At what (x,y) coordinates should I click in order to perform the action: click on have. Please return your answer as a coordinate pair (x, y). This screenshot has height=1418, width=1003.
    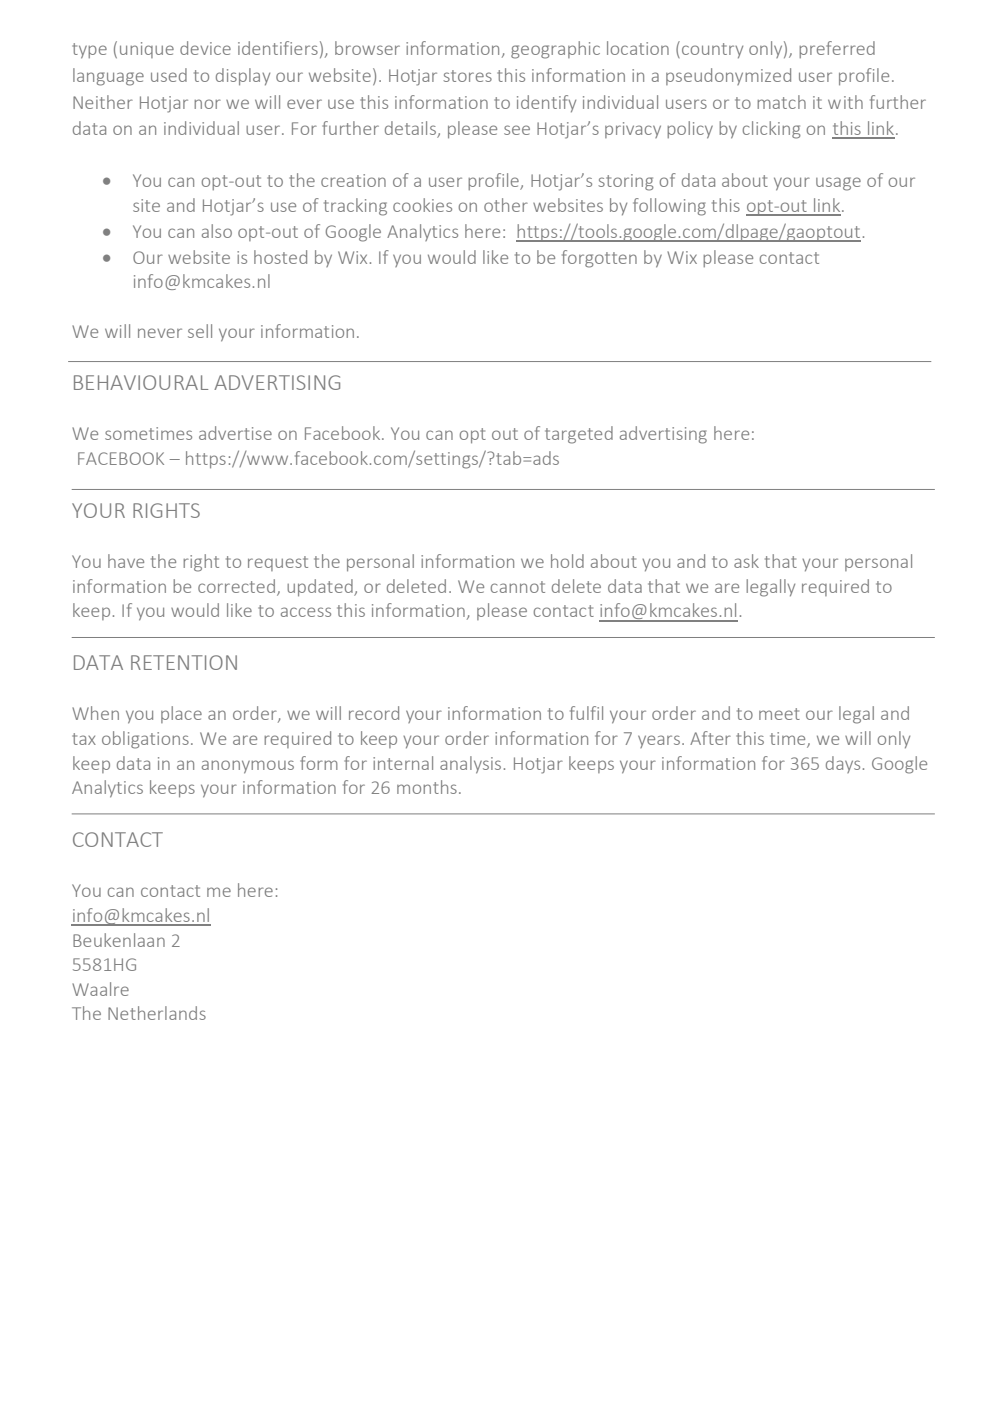
    Looking at the image, I should click on (126, 561).
